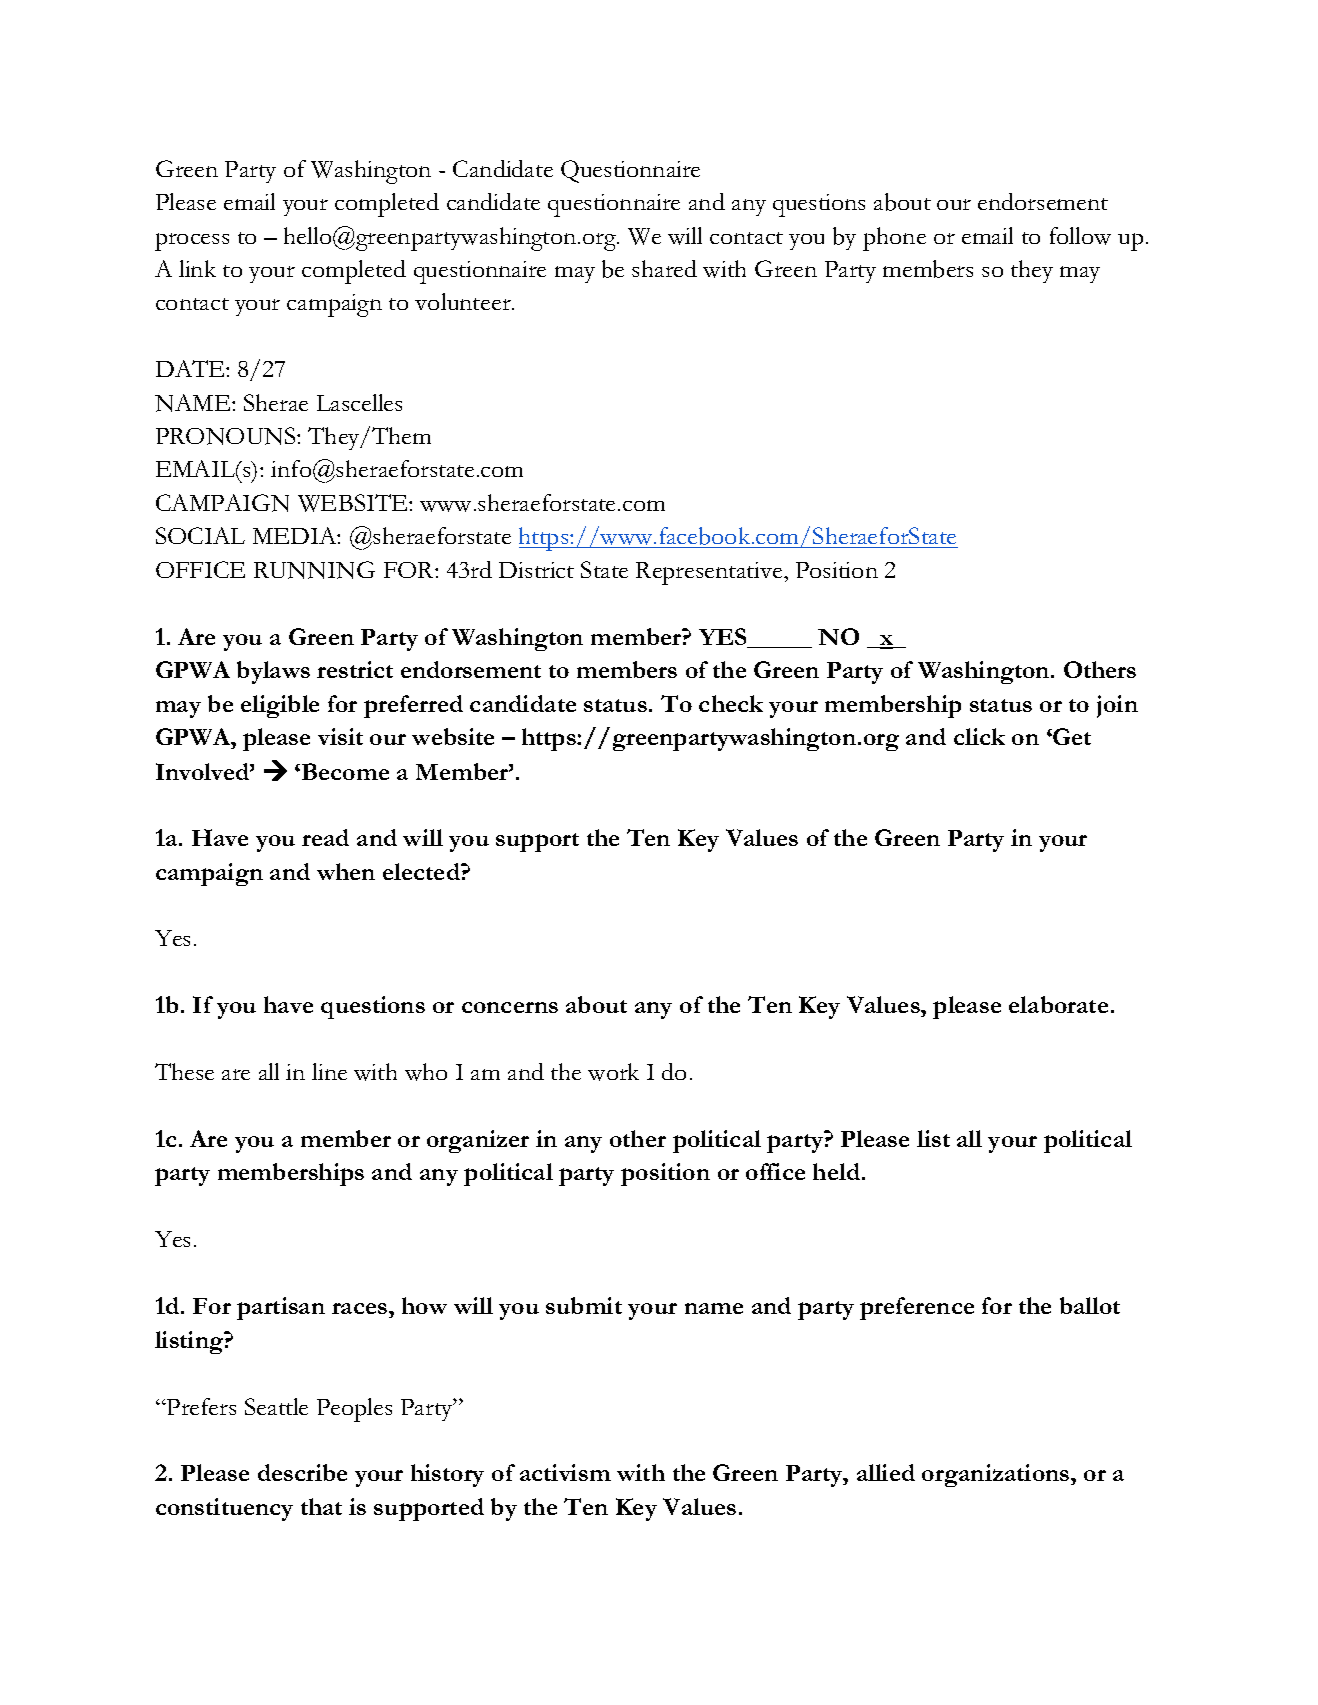  I want to click on elaborate, so click(1058, 1004).
